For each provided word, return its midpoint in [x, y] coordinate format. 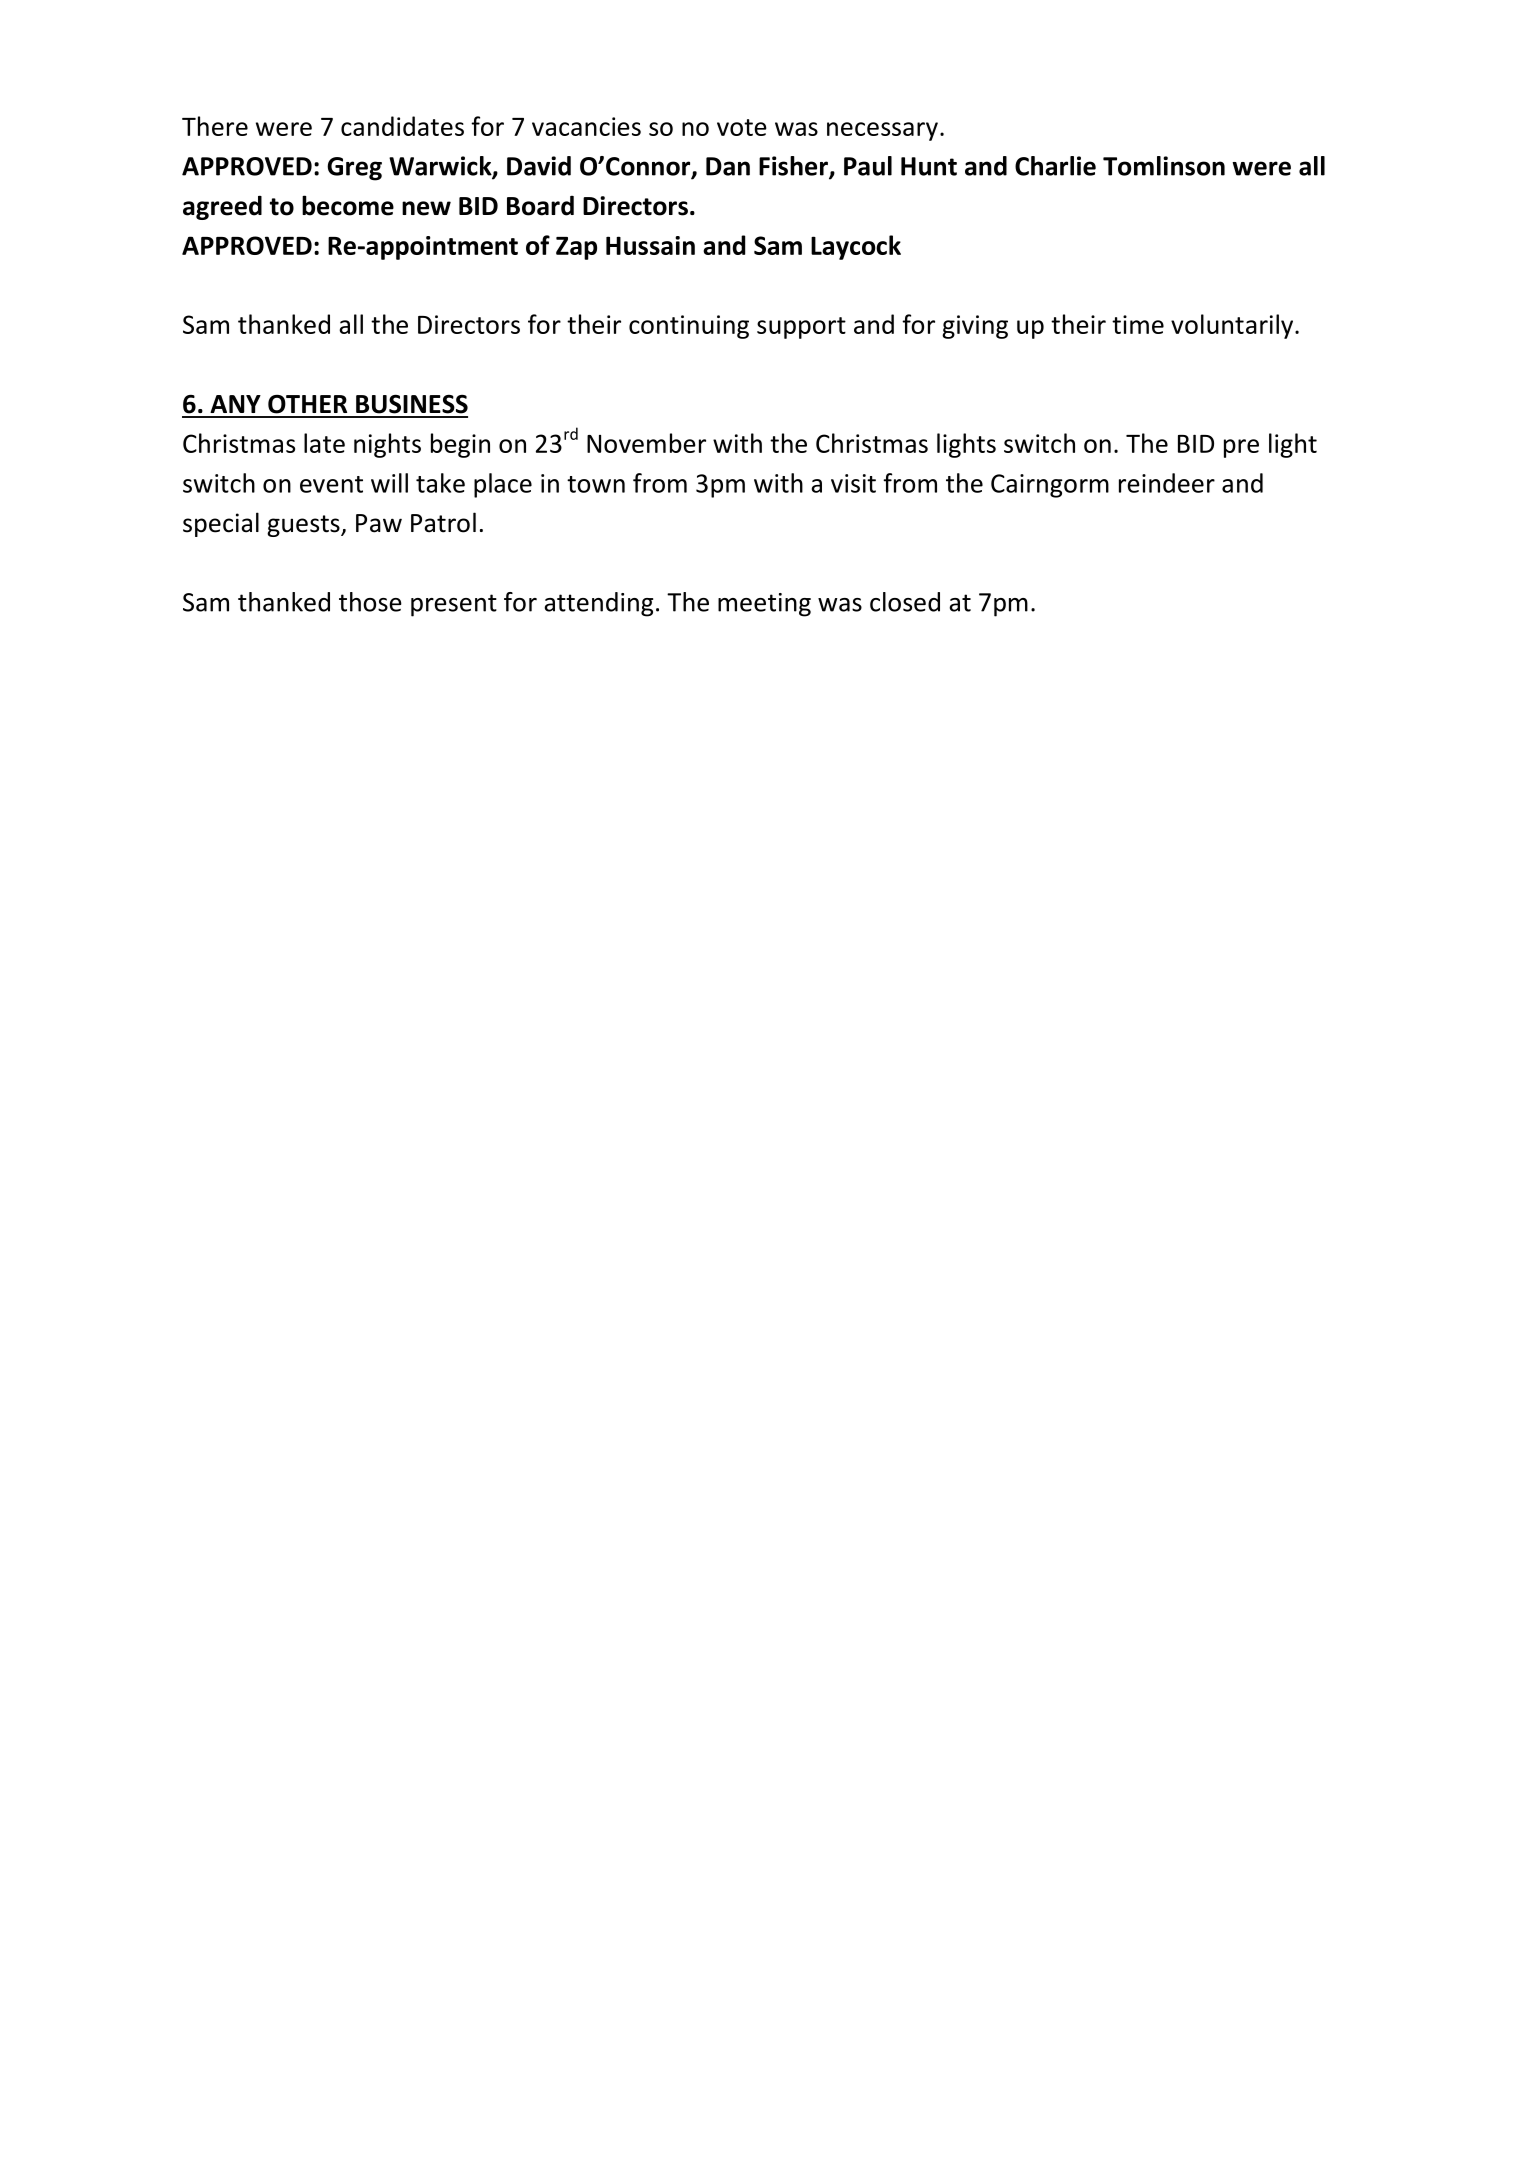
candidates [402, 126]
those [370, 602]
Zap [576, 248]
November [646, 443]
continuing [689, 327]
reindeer [1167, 483]
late [324, 443]
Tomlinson [1164, 166]
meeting [764, 605]
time [1138, 324]
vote [742, 127]
